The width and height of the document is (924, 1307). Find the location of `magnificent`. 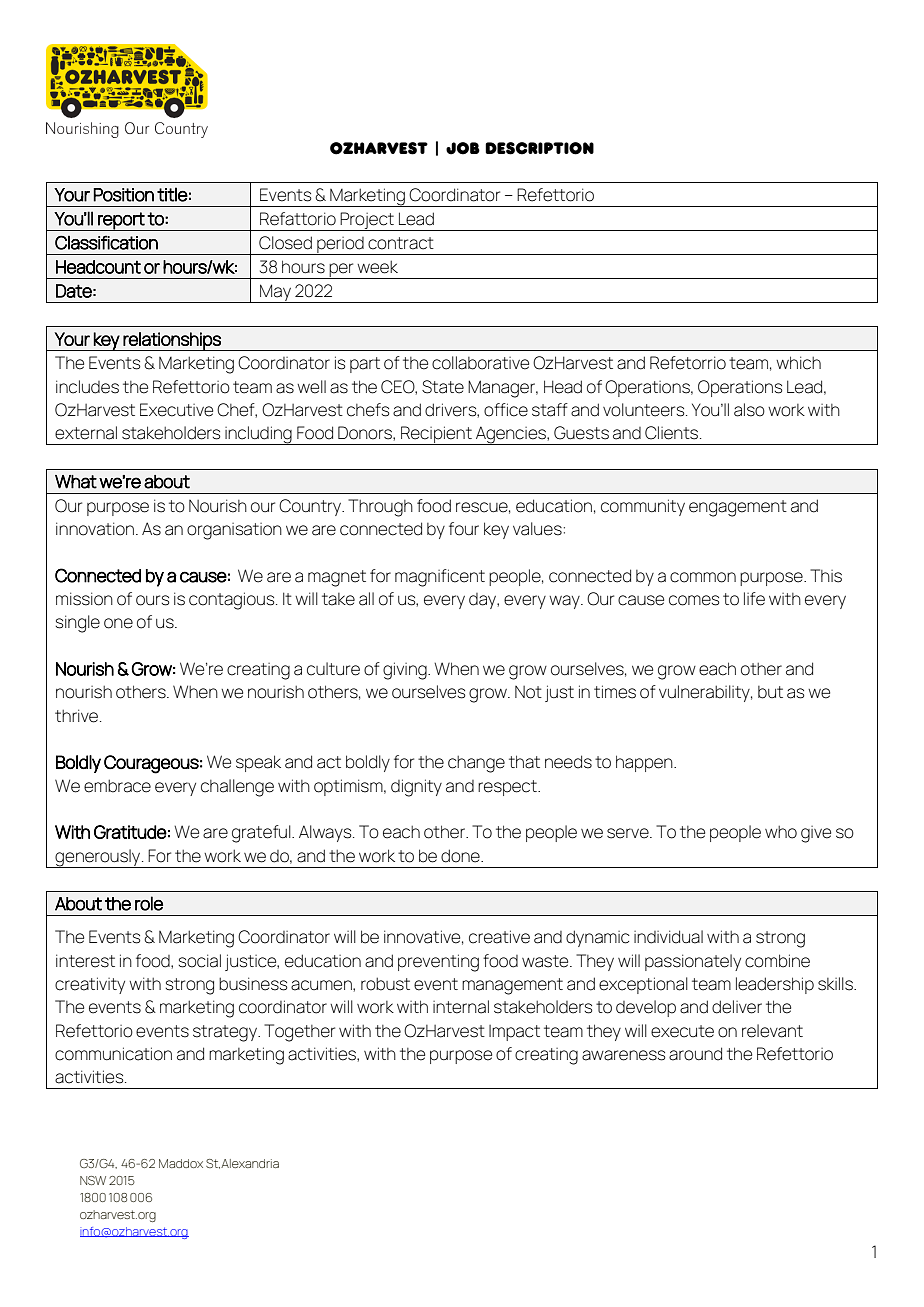

magnificent is located at coordinates (440, 578).
